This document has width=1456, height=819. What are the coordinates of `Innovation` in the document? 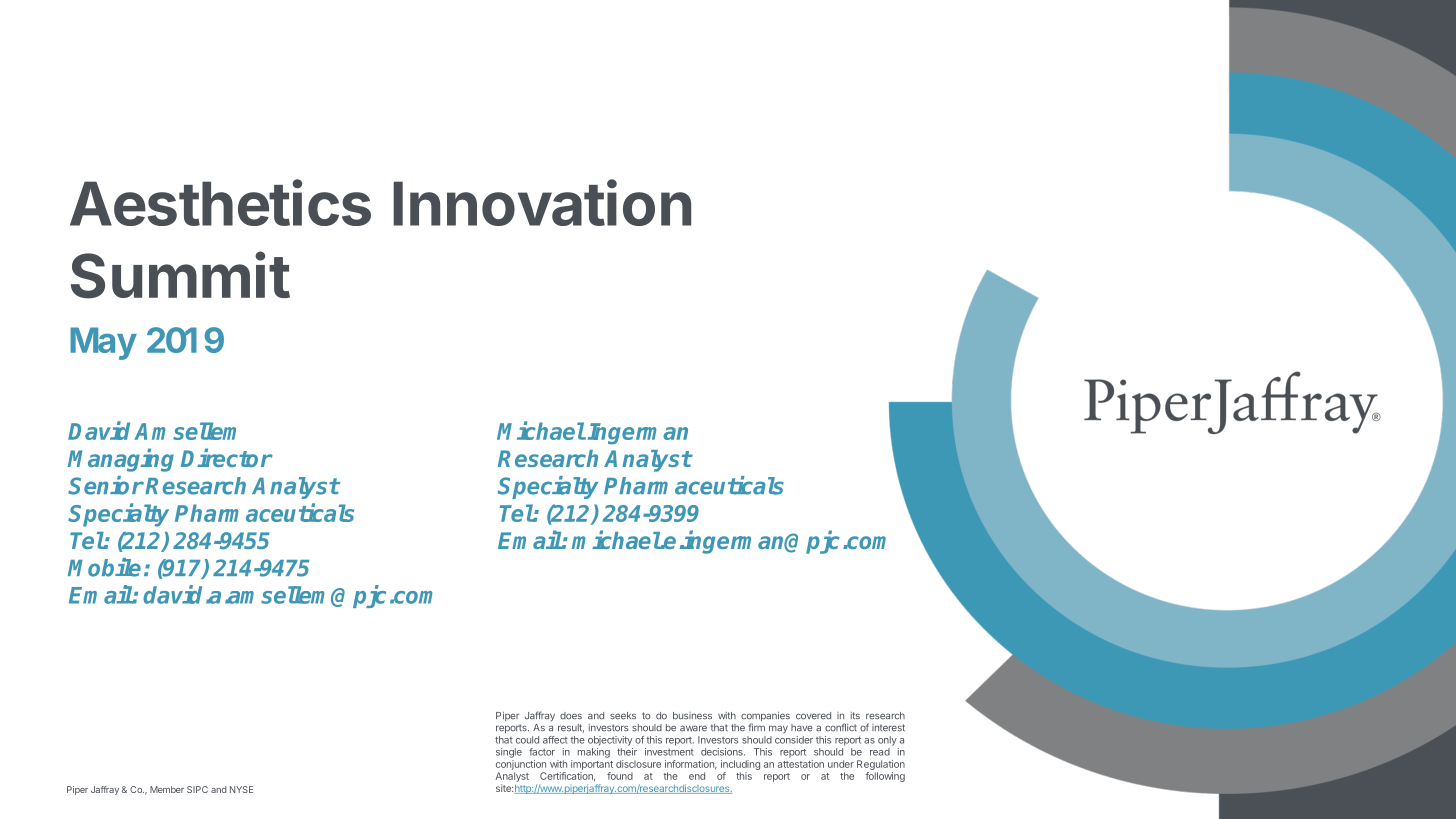 It's located at (542, 202).
